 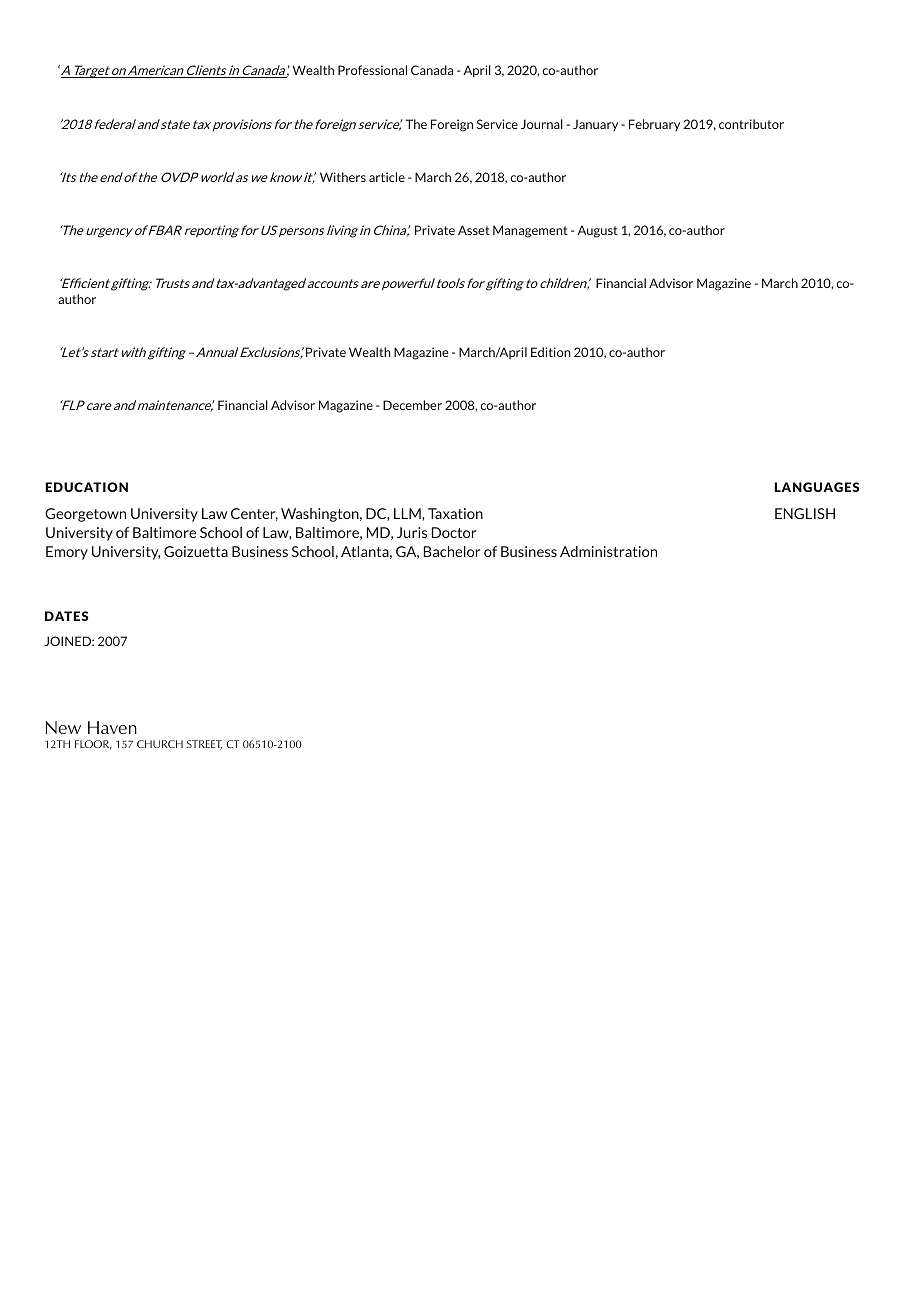 What do you see at coordinates (542, 124) in the image?
I see `Journal` at bounding box center [542, 124].
